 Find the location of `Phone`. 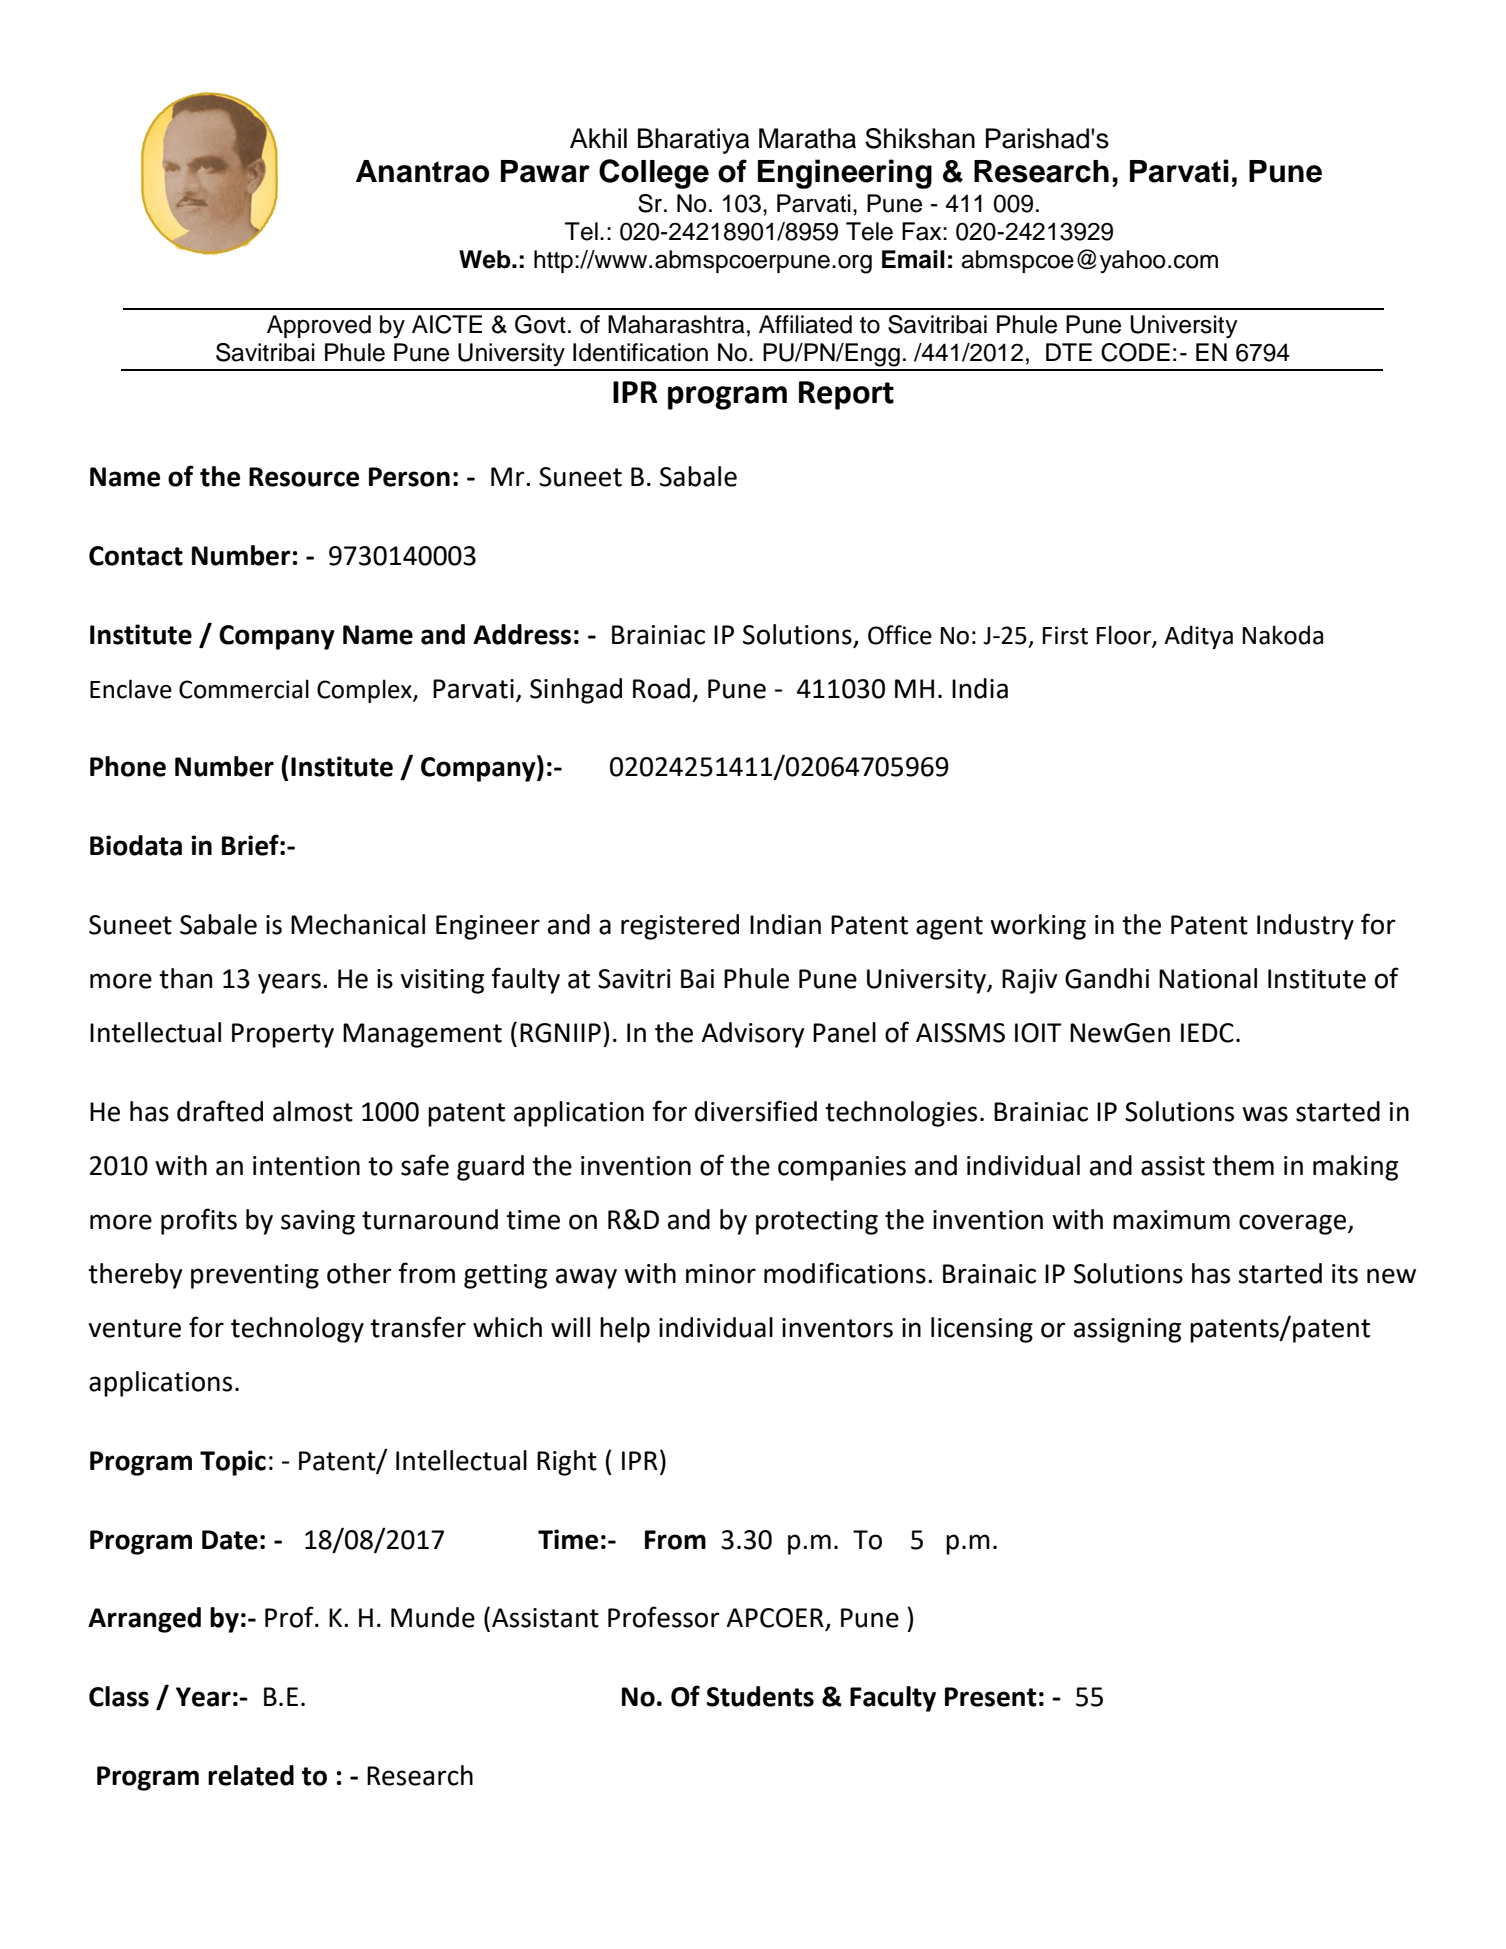

Phone is located at coordinates (128, 766).
